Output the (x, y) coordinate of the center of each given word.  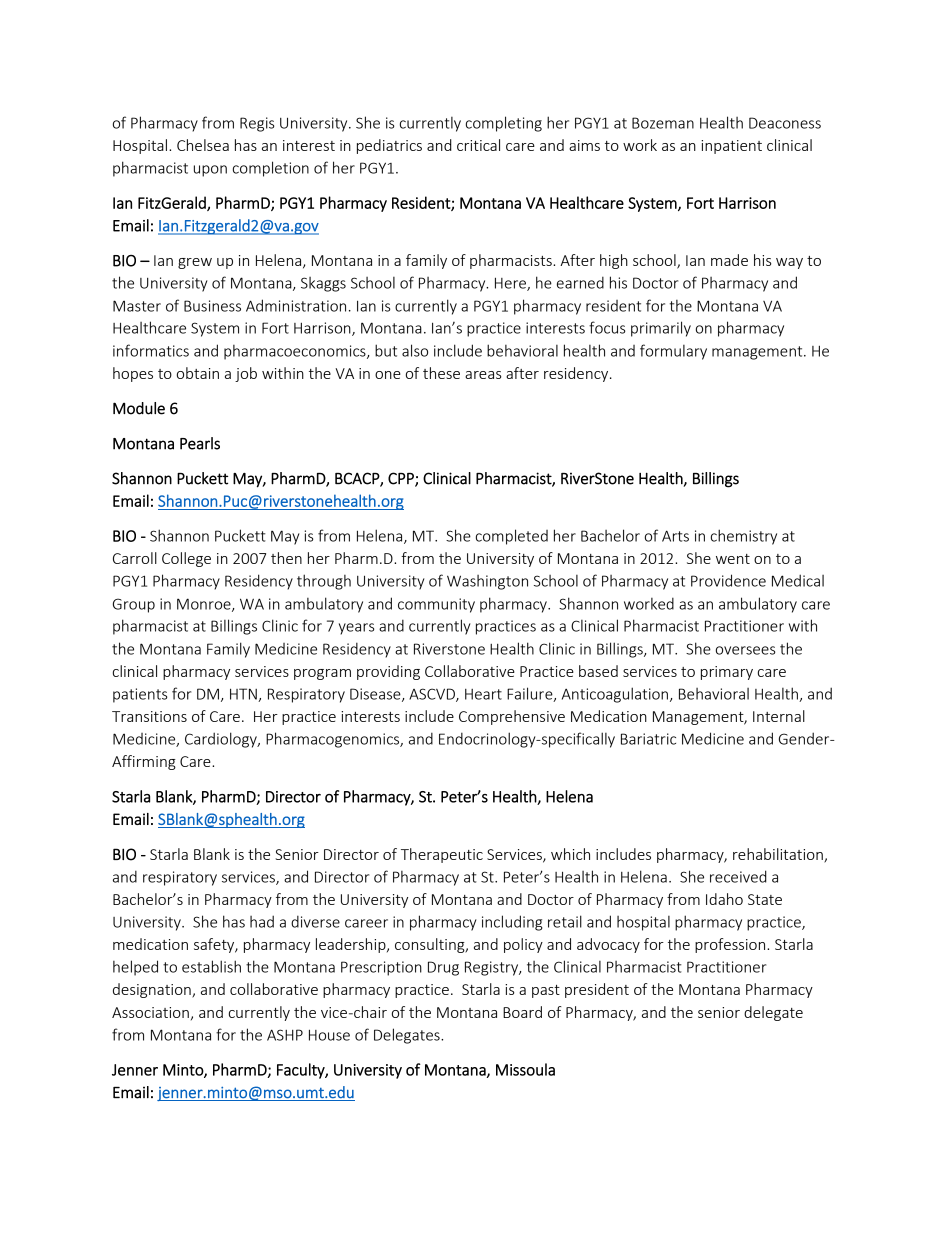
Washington (487, 582)
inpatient (731, 147)
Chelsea (203, 145)
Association (150, 1012)
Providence (728, 580)
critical (478, 145)
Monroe (205, 605)
